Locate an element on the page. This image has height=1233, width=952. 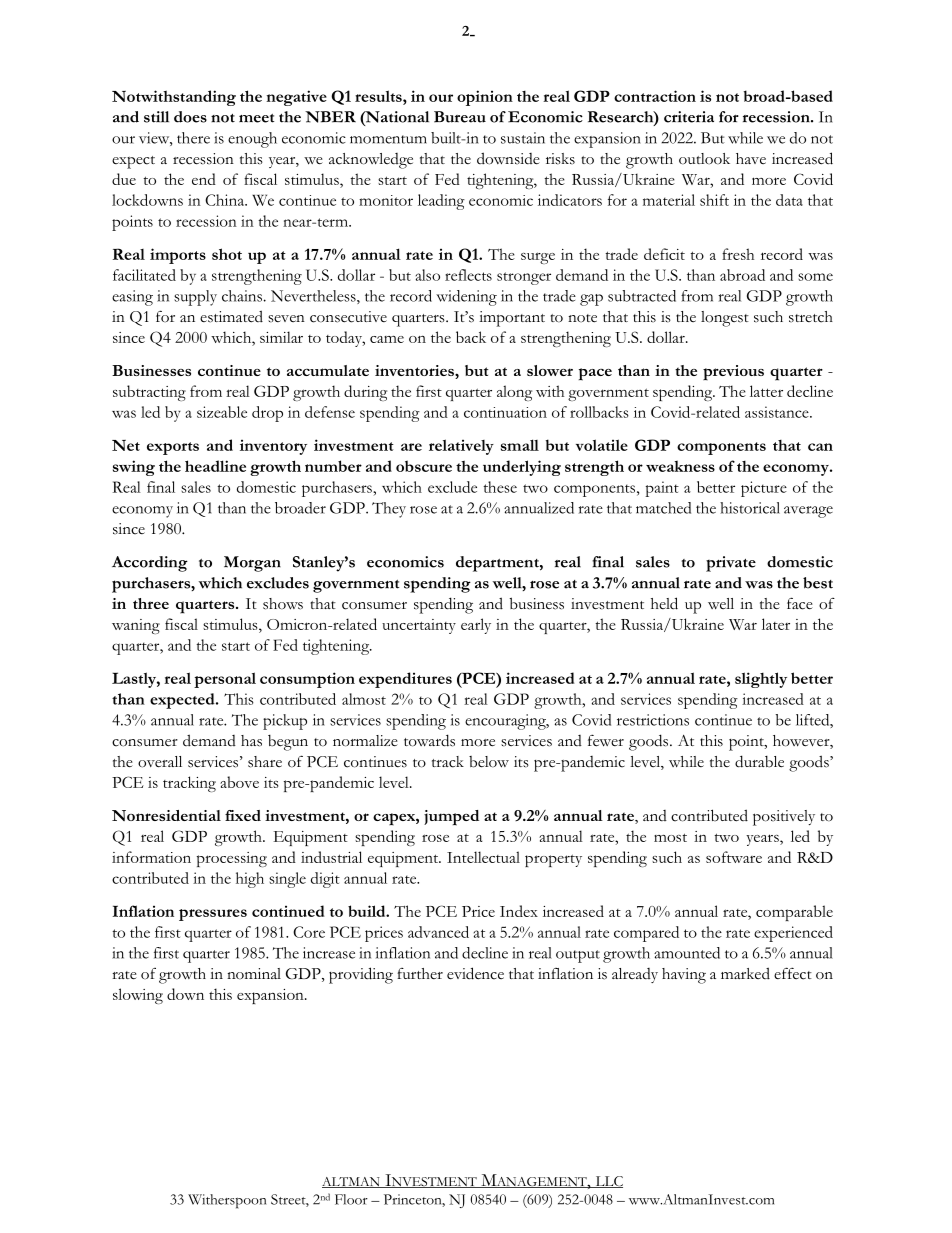
early is located at coordinates (476, 626).
